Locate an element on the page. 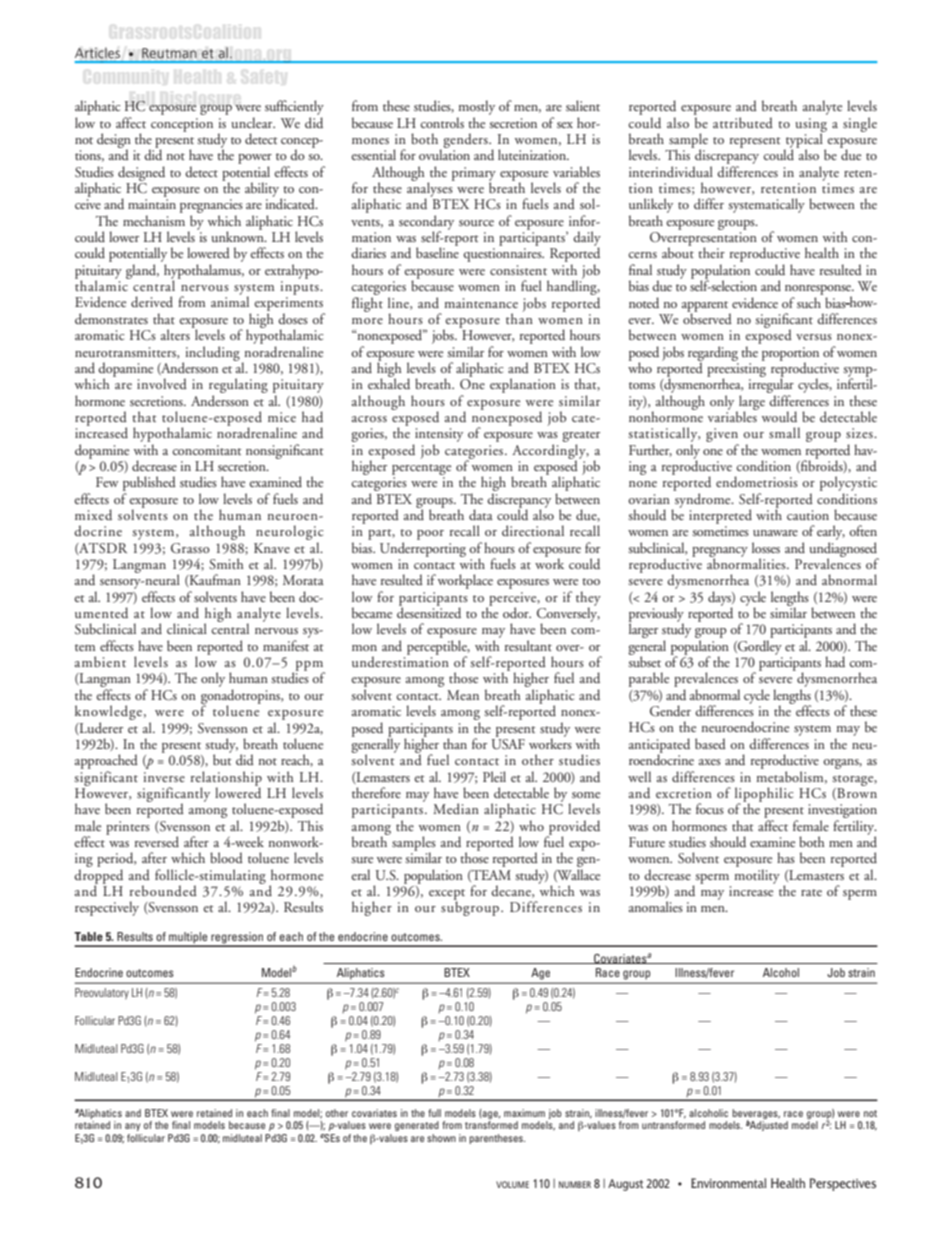 The width and height of the document is (952, 1233). Median is located at coordinates (456, 808).
